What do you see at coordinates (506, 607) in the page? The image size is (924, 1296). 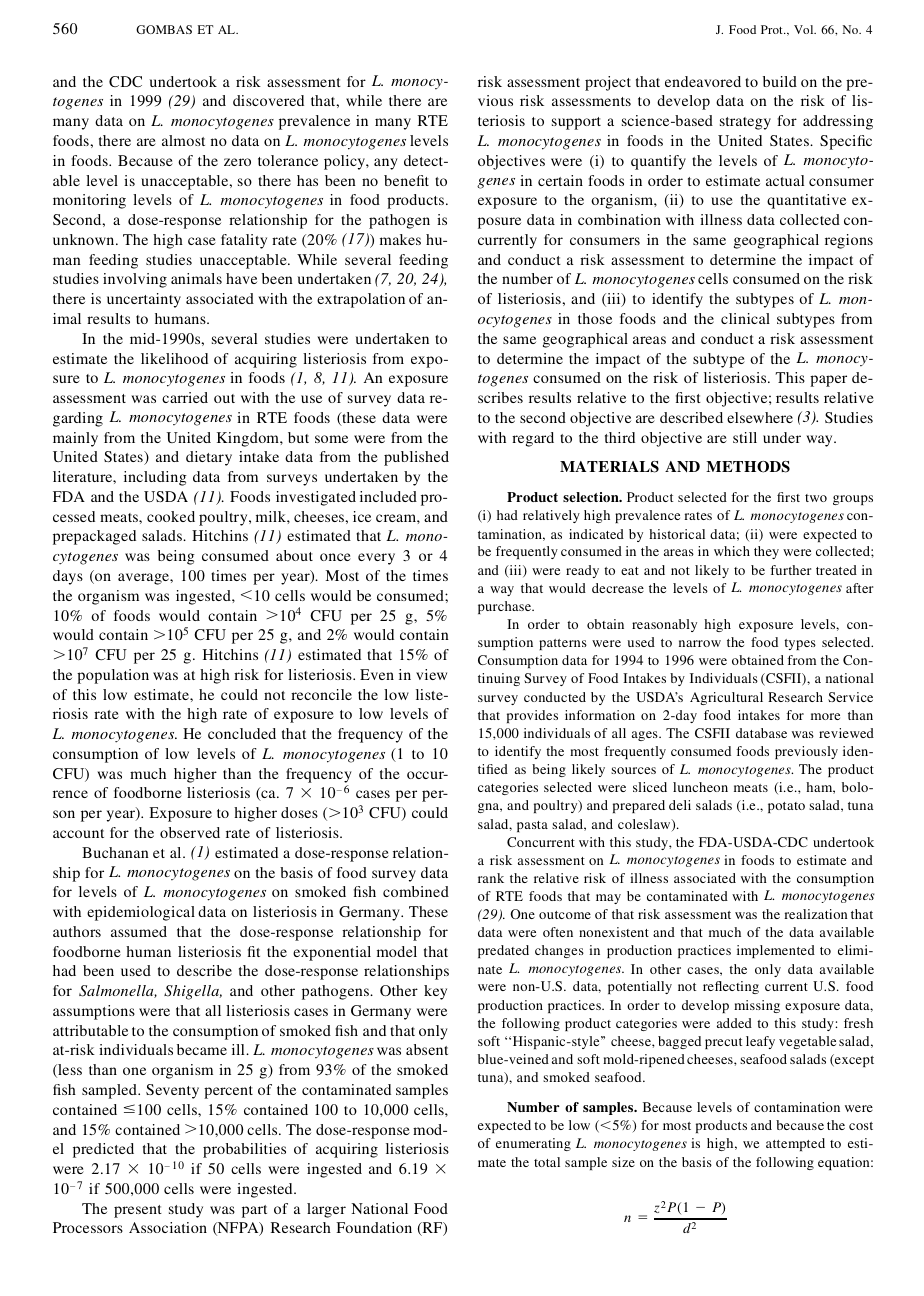 I see `purchase` at bounding box center [506, 607].
